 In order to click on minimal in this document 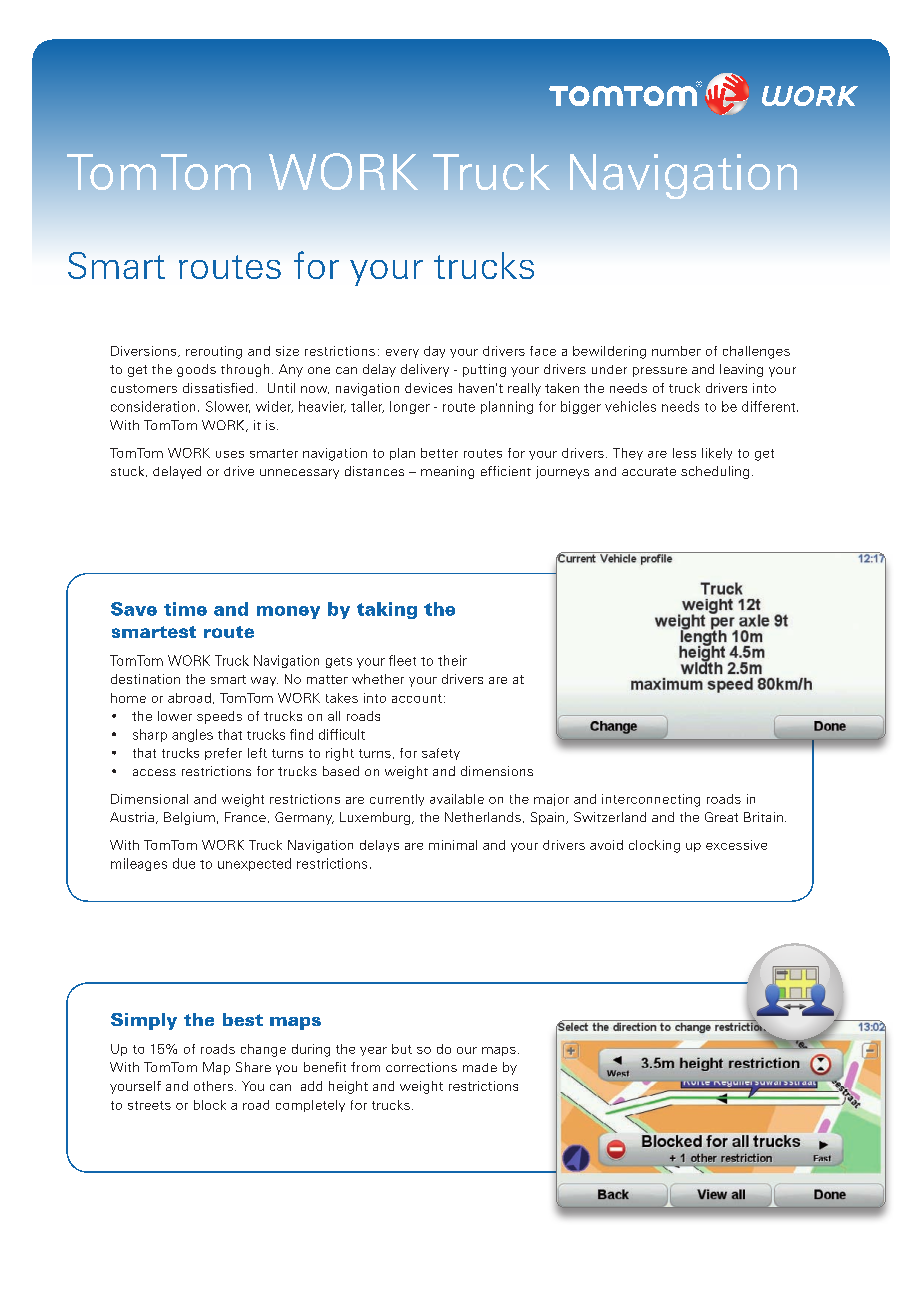, I will do `click(453, 845)`.
